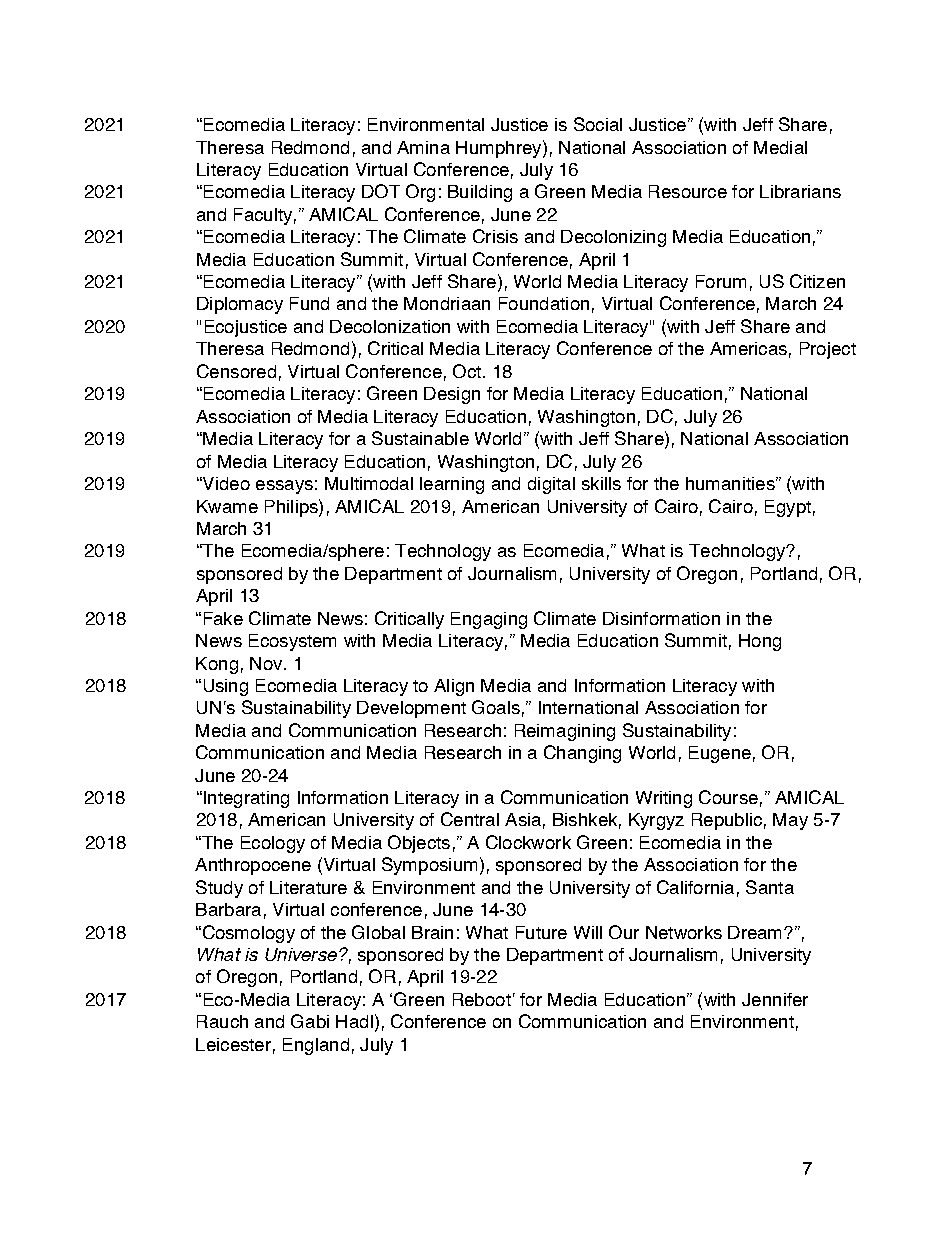 Image resolution: width=952 pixels, height=1233 pixels. I want to click on Integrating, so click(246, 799).
